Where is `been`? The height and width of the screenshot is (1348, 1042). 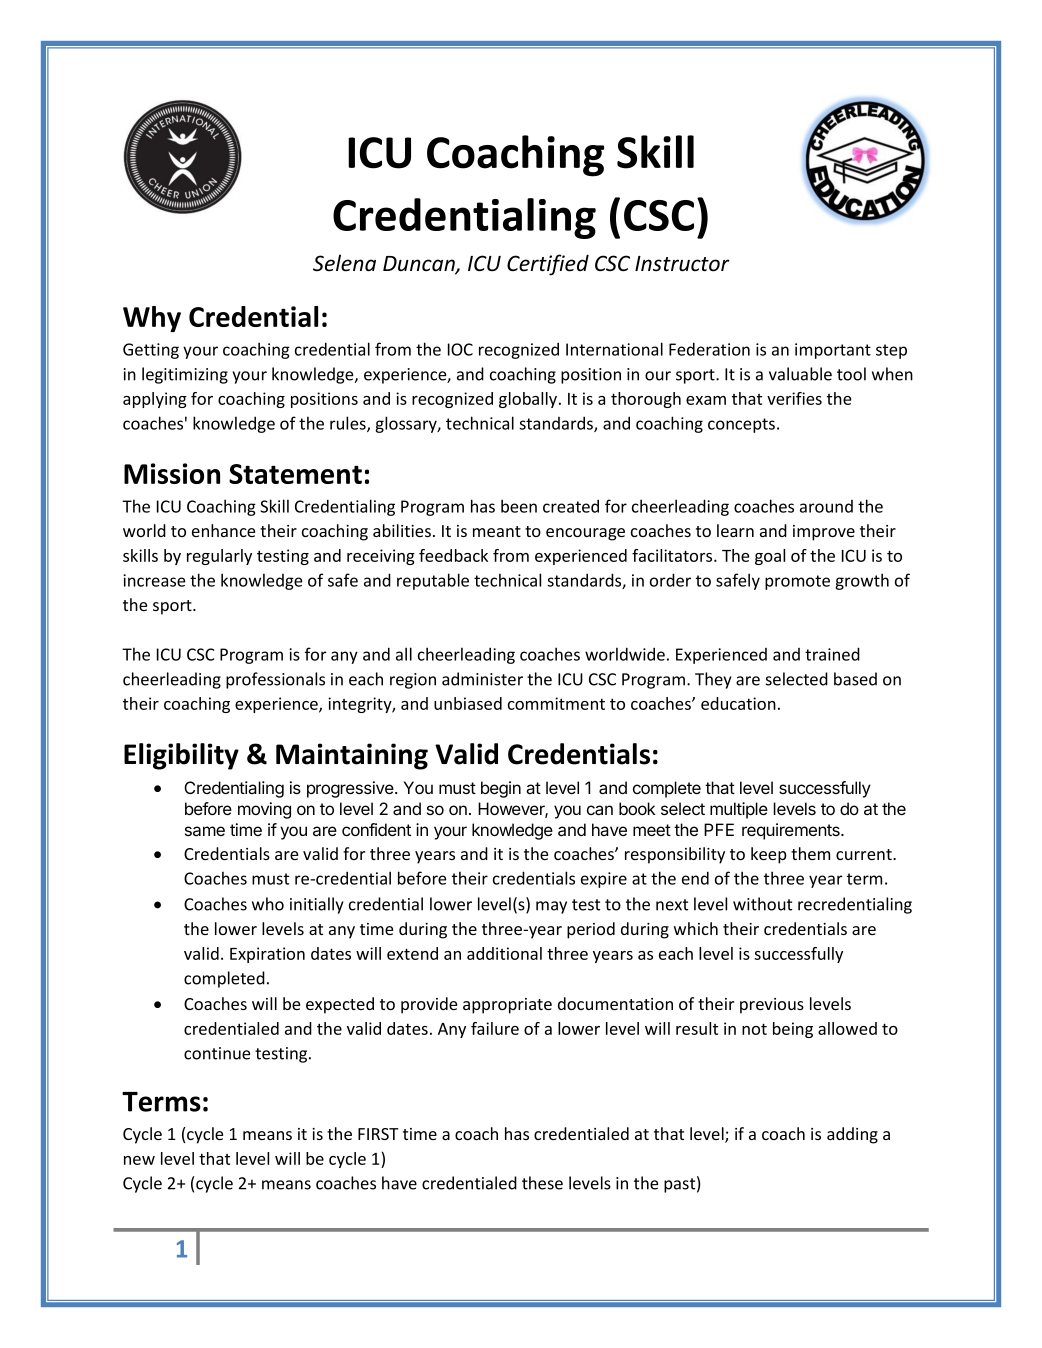 been is located at coordinates (519, 506).
